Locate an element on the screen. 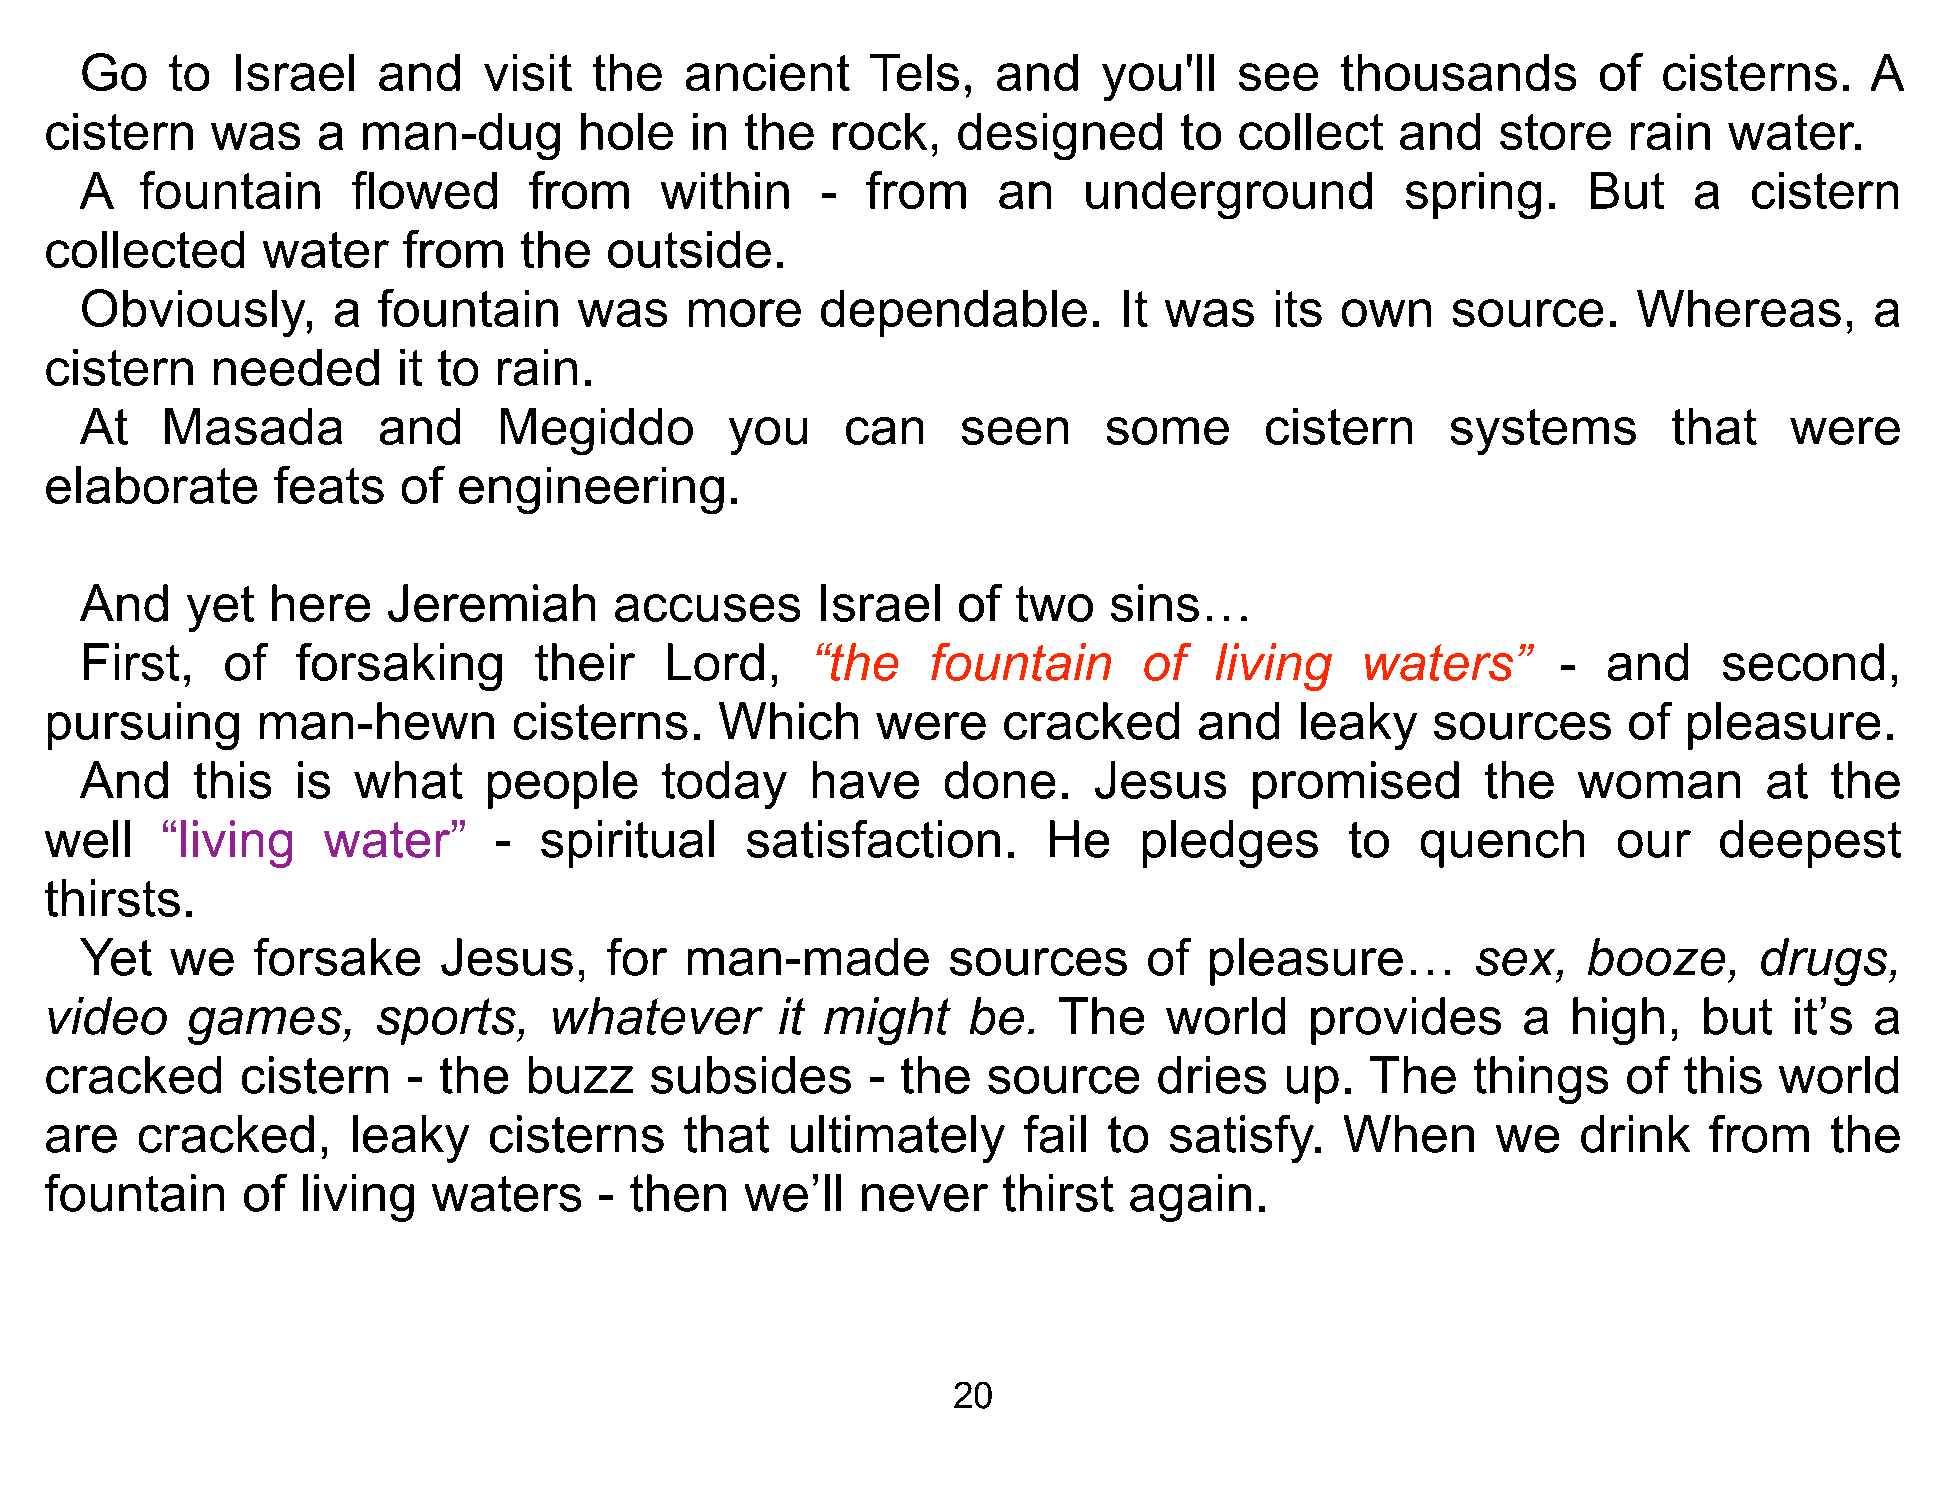 This screenshot has width=1946, height=1504. ultimately is located at coordinates (898, 1139).
